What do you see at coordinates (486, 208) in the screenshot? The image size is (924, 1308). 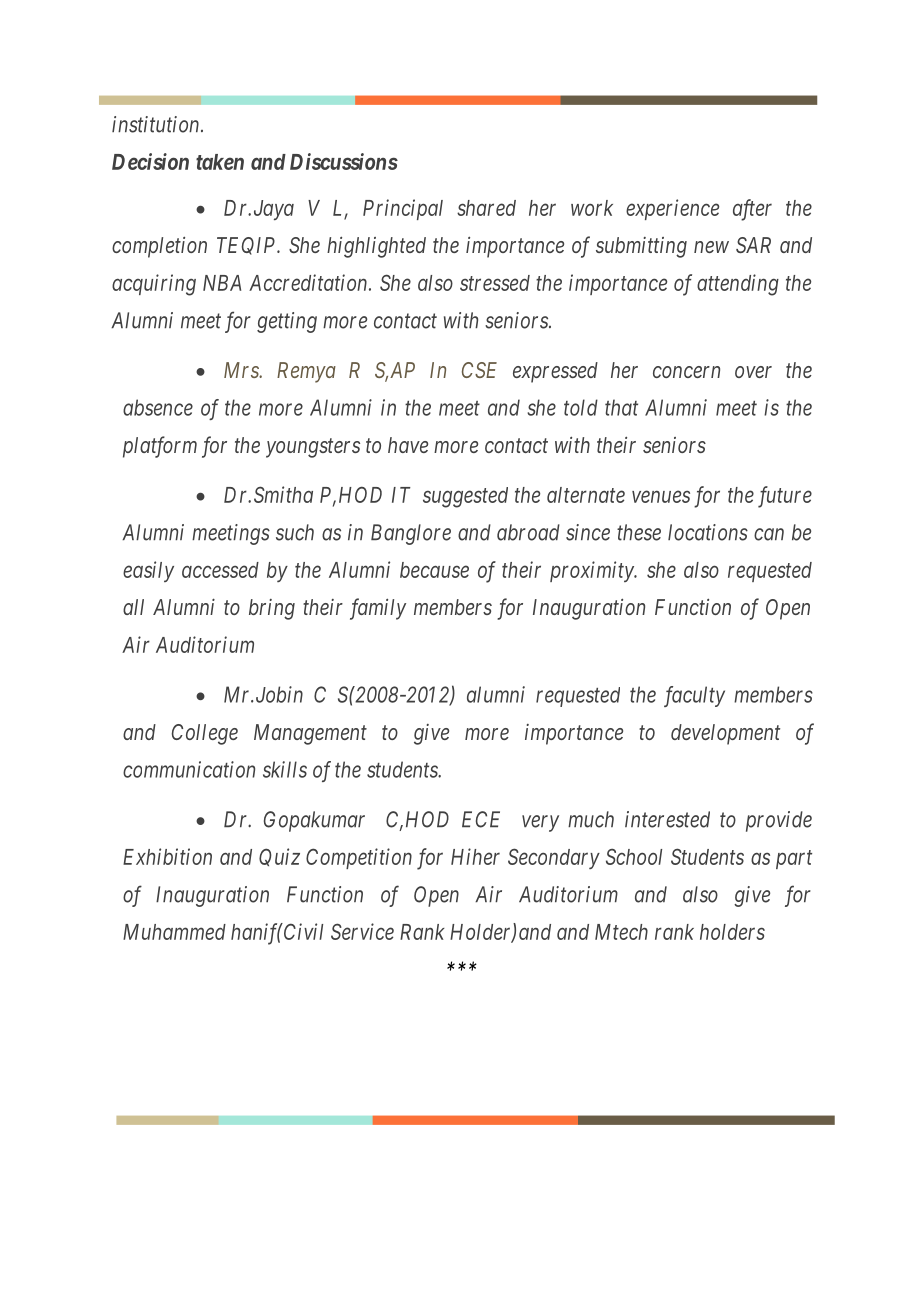 I see `shared` at bounding box center [486, 208].
